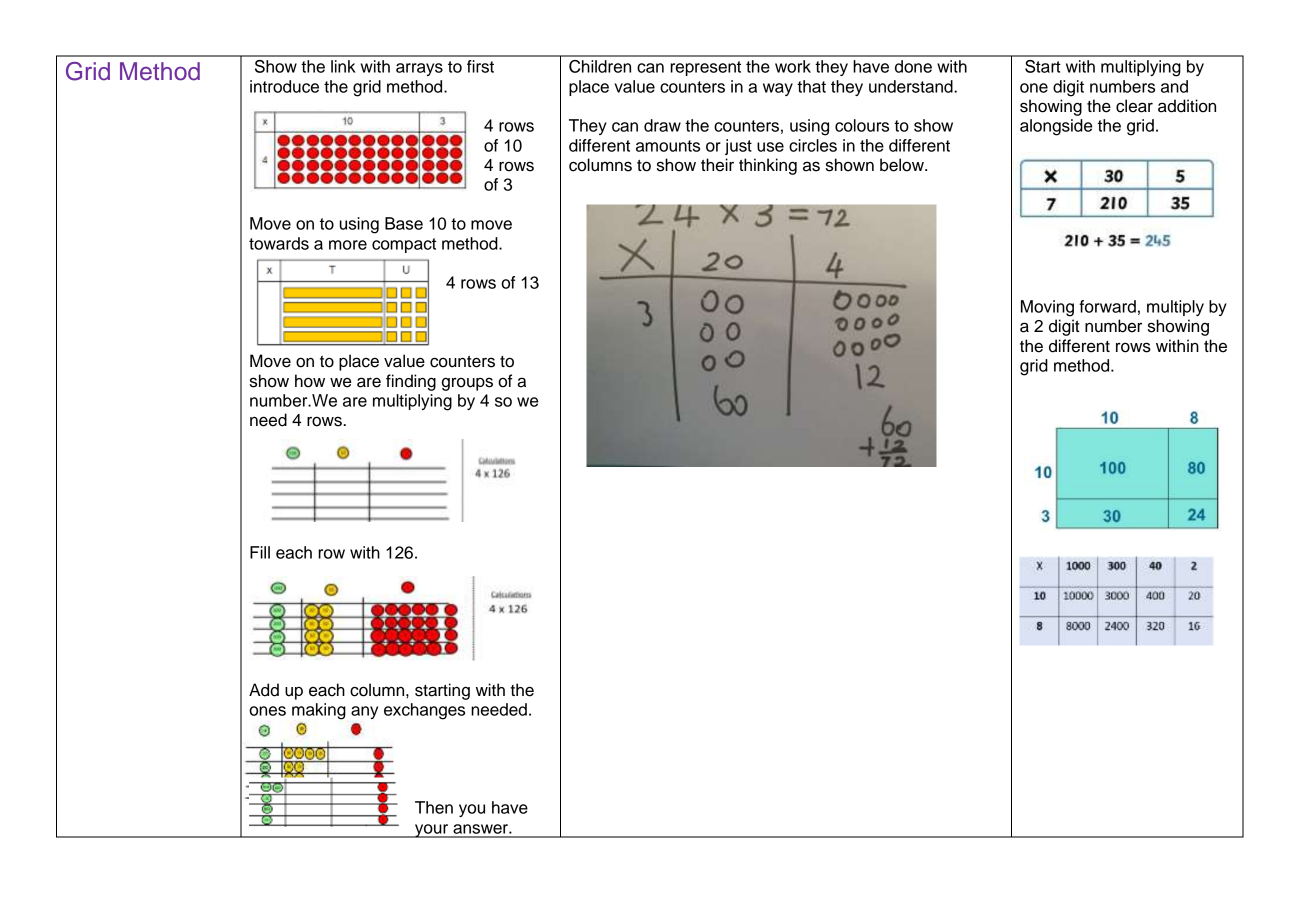 The image size is (1308, 924). Describe the element at coordinates (348, 245) in the screenshot. I see `more` at that location.
